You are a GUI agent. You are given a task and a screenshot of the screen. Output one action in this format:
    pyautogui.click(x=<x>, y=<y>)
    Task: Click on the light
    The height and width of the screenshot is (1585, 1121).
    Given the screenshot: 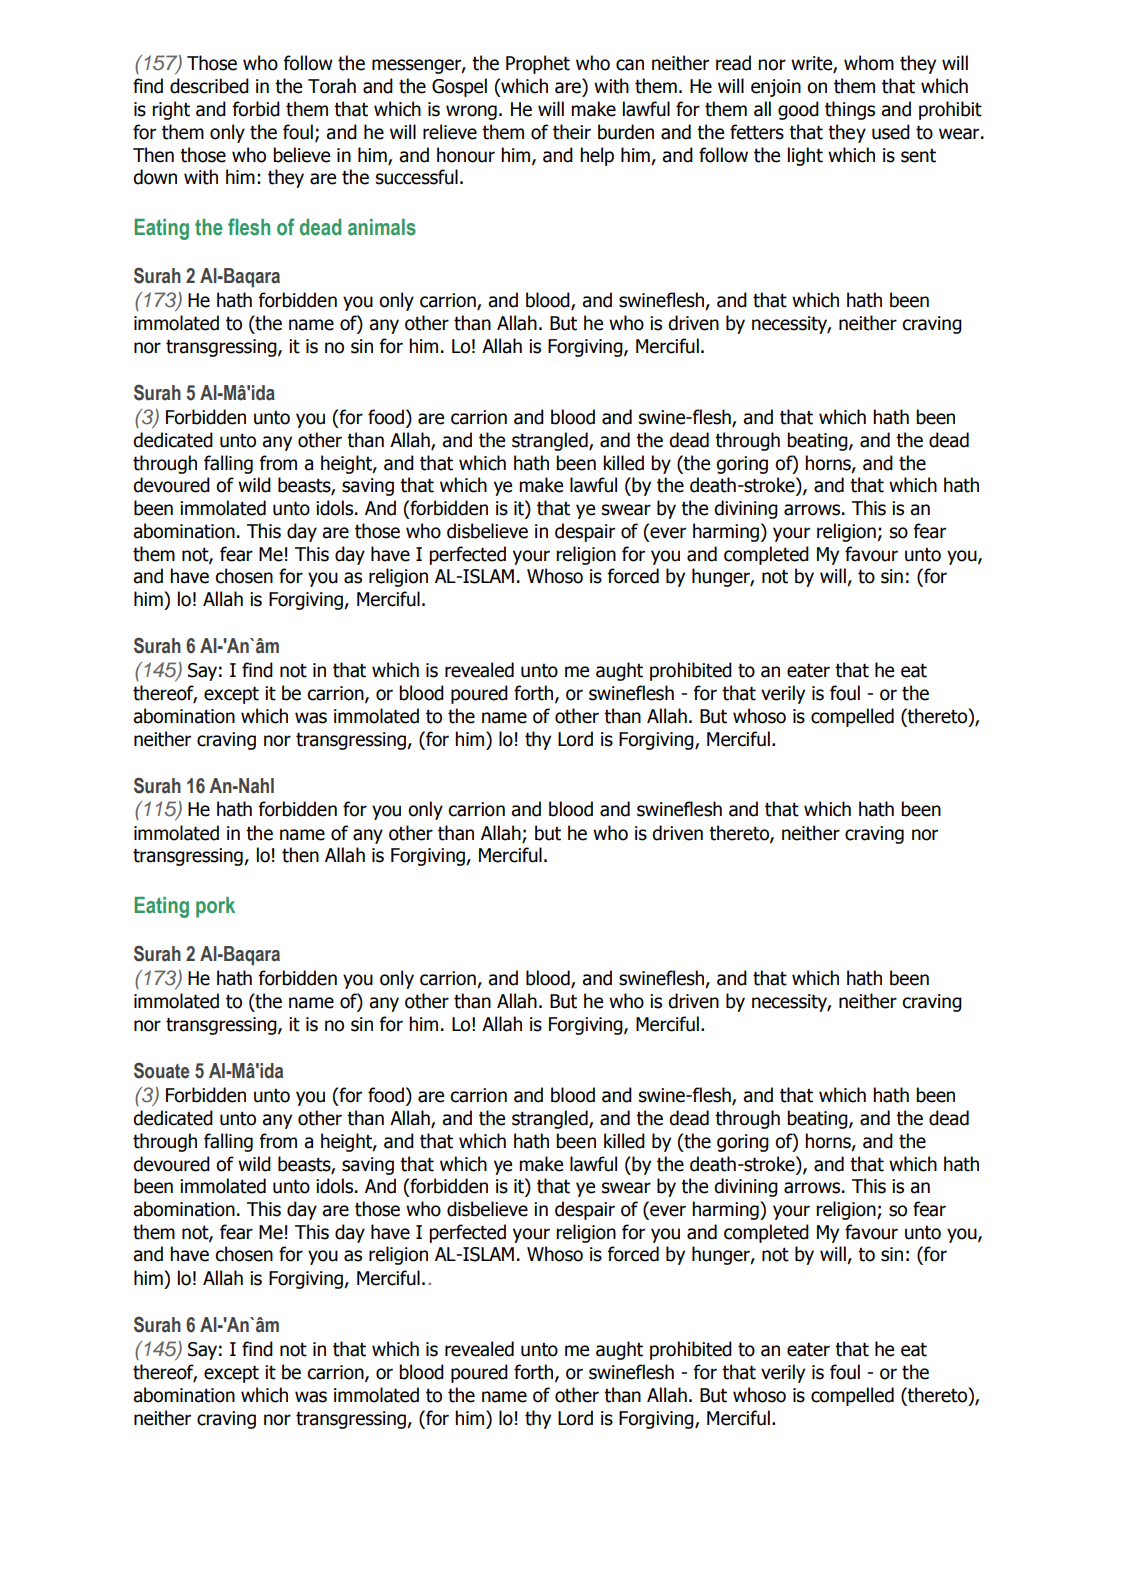 What is the action you would take?
    pyautogui.click(x=805, y=156)
